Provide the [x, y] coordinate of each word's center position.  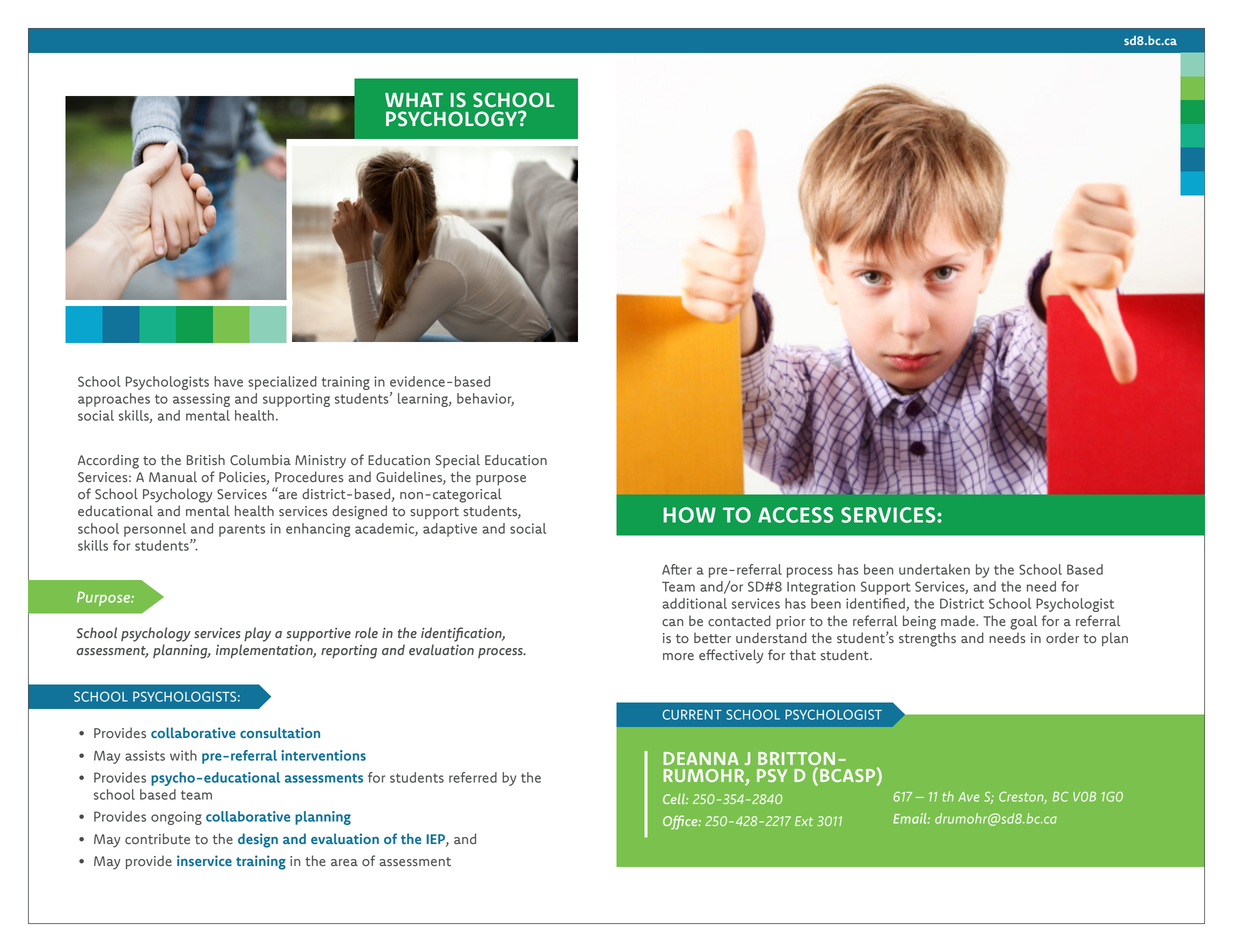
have [228, 381]
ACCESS [795, 515]
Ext [804, 821]
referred [473, 777]
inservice [204, 860]
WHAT [414, 100]
